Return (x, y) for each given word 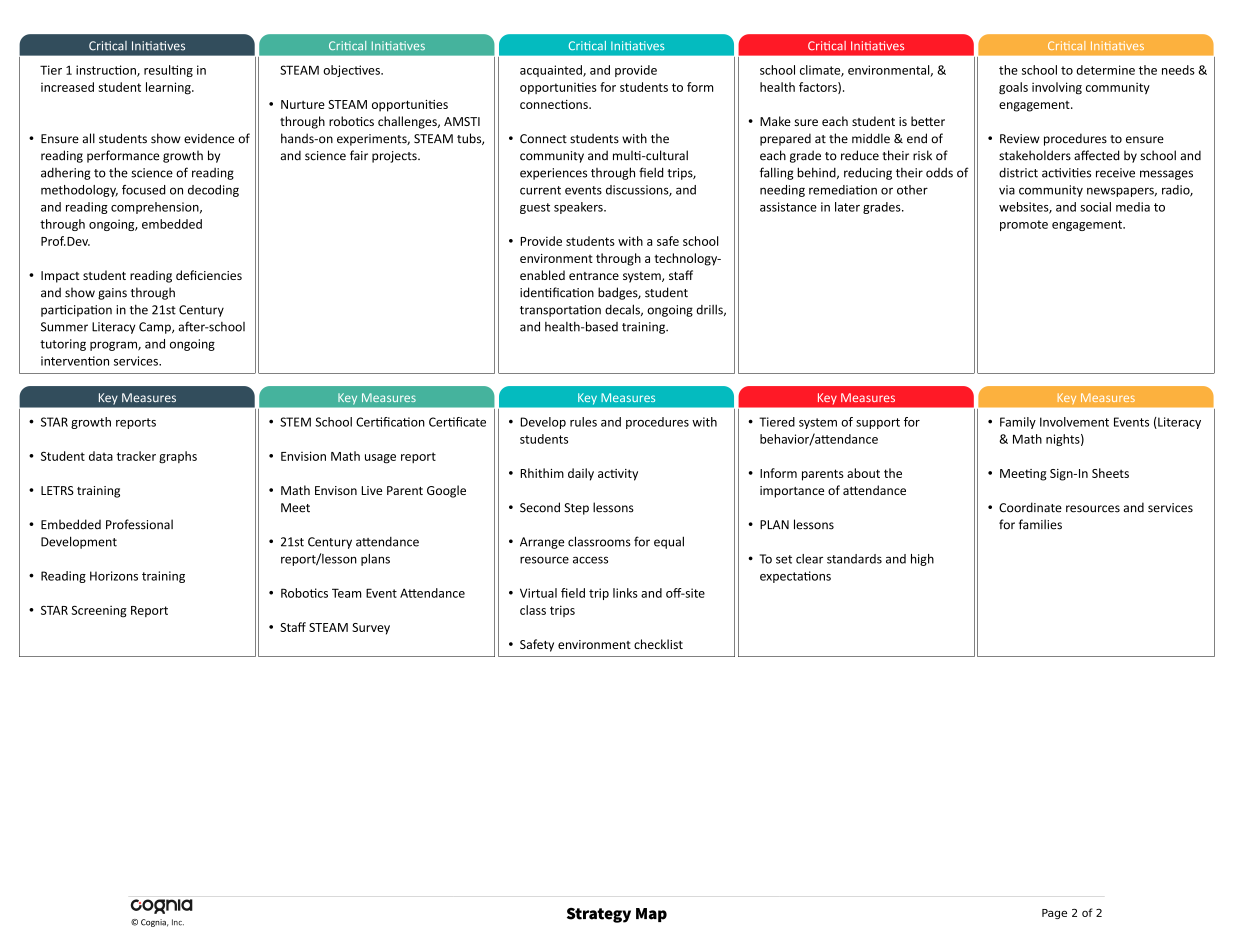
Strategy (599, 915)
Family (1018, 423)
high (922, 560)
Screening (99, 611)
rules (583, 422)
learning (169, 88)
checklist (658, 644)
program (114, 346)
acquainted (552, 71)
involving (1057, 88)
